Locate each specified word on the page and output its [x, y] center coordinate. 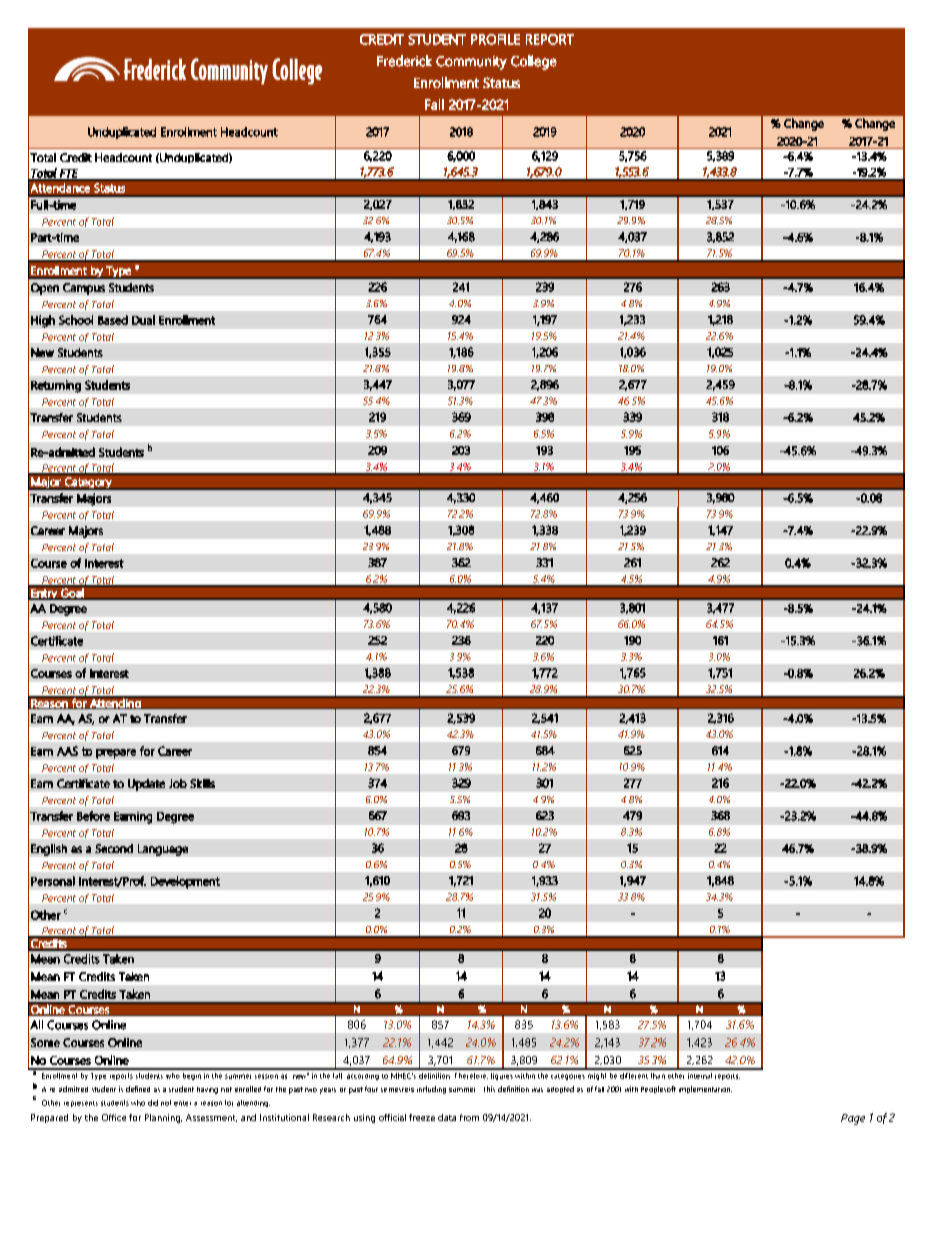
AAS [67, 751]
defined [138, 1089]
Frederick [404, 61]
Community [471, 63]
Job [178, 783]
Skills [202, 783]
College [534, 62]
